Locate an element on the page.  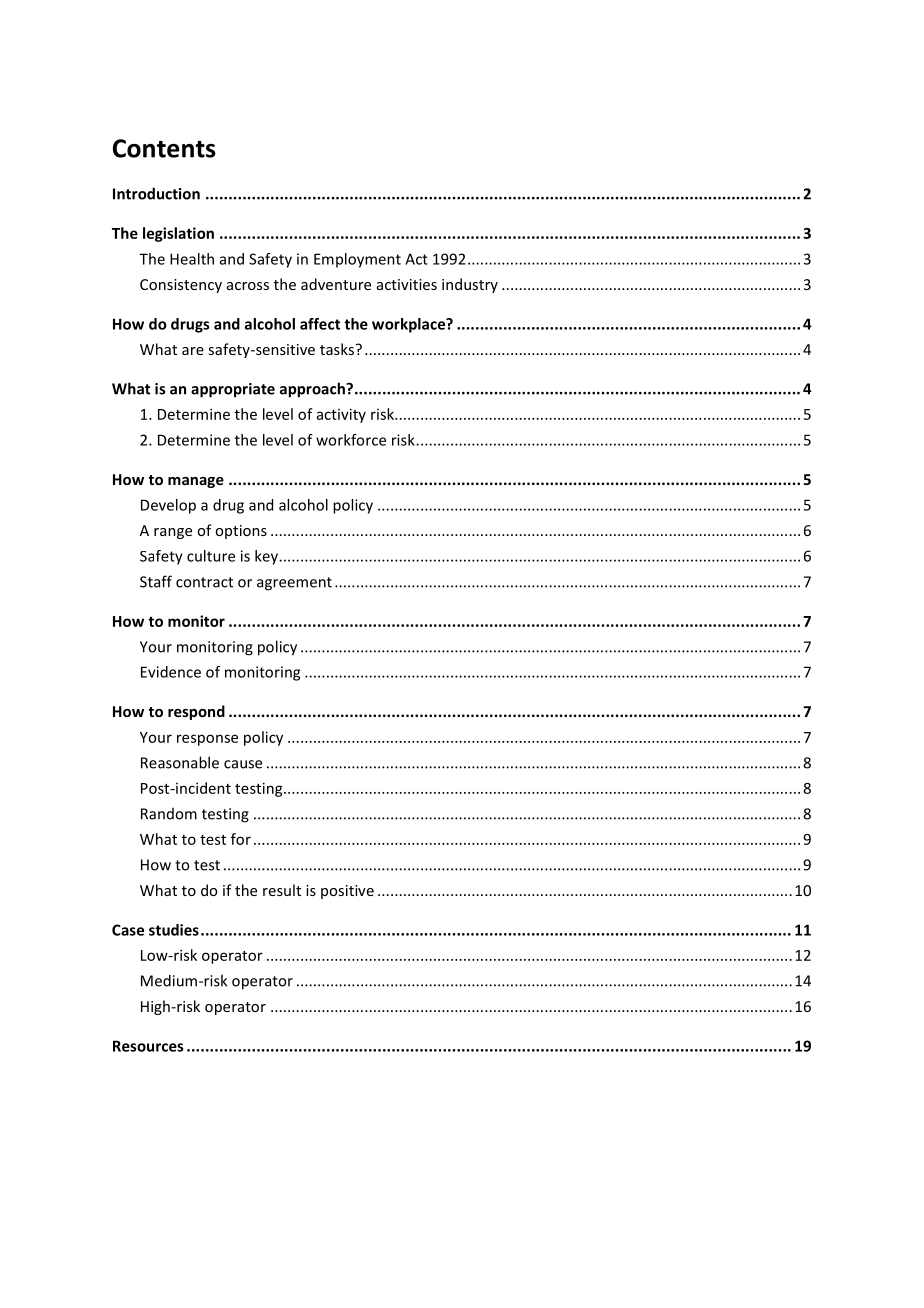
Contents is located at coordinates (164, 148).
